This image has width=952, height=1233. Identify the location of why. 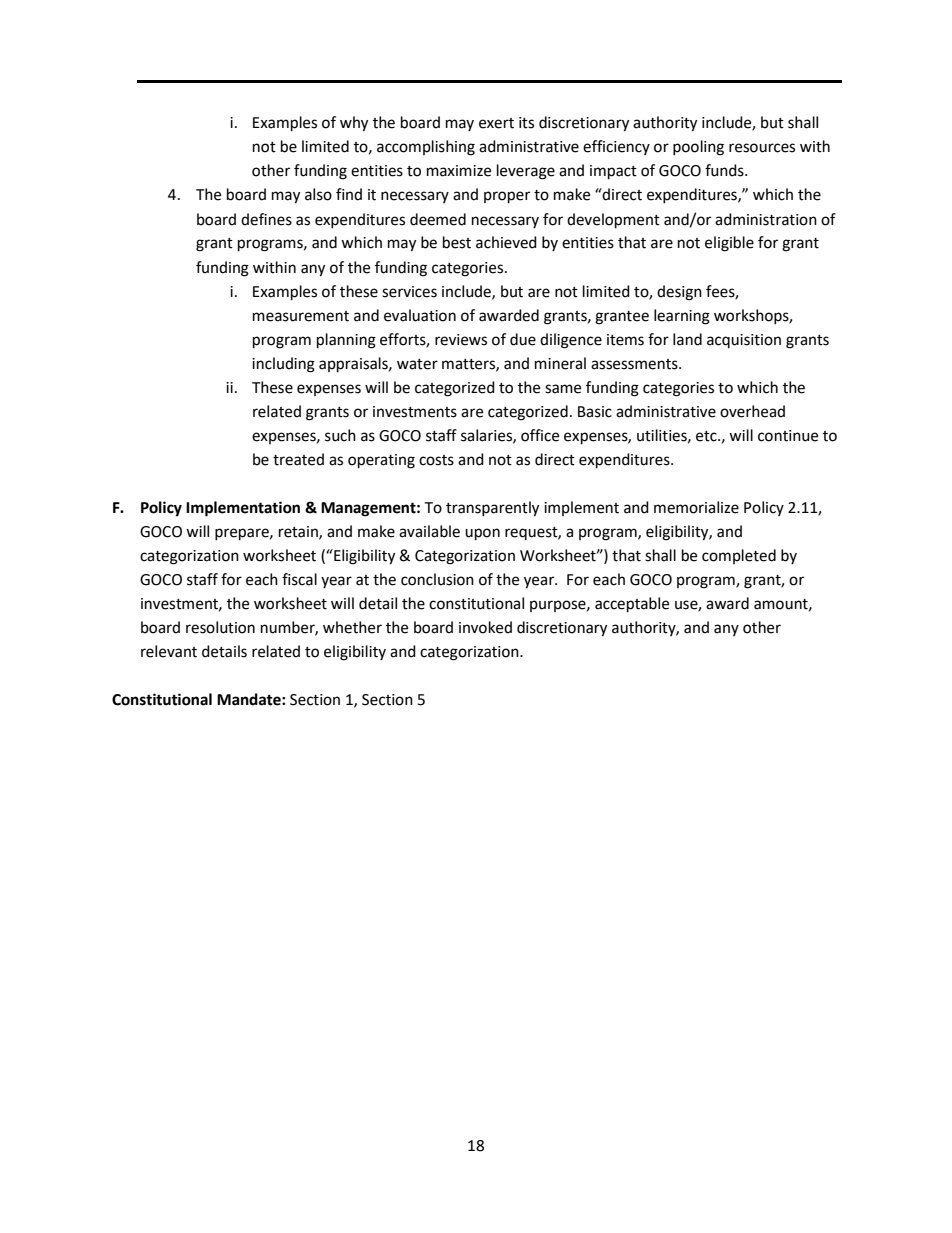
(354, 124).
